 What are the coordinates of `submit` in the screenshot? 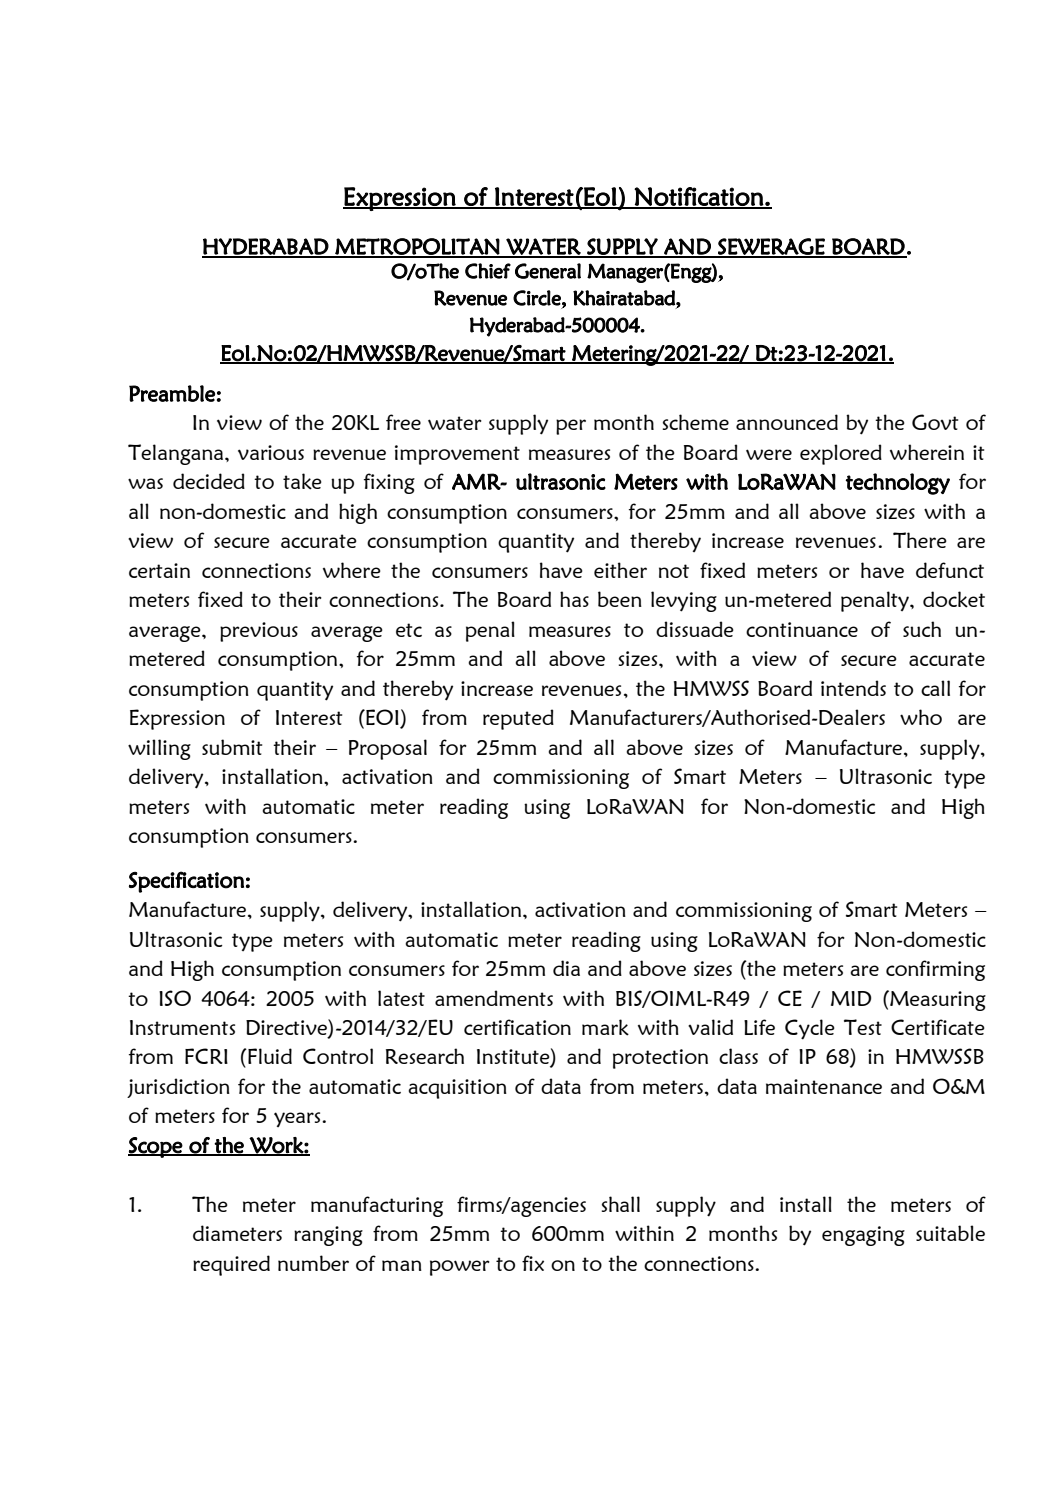 It's located at (232, 747).
